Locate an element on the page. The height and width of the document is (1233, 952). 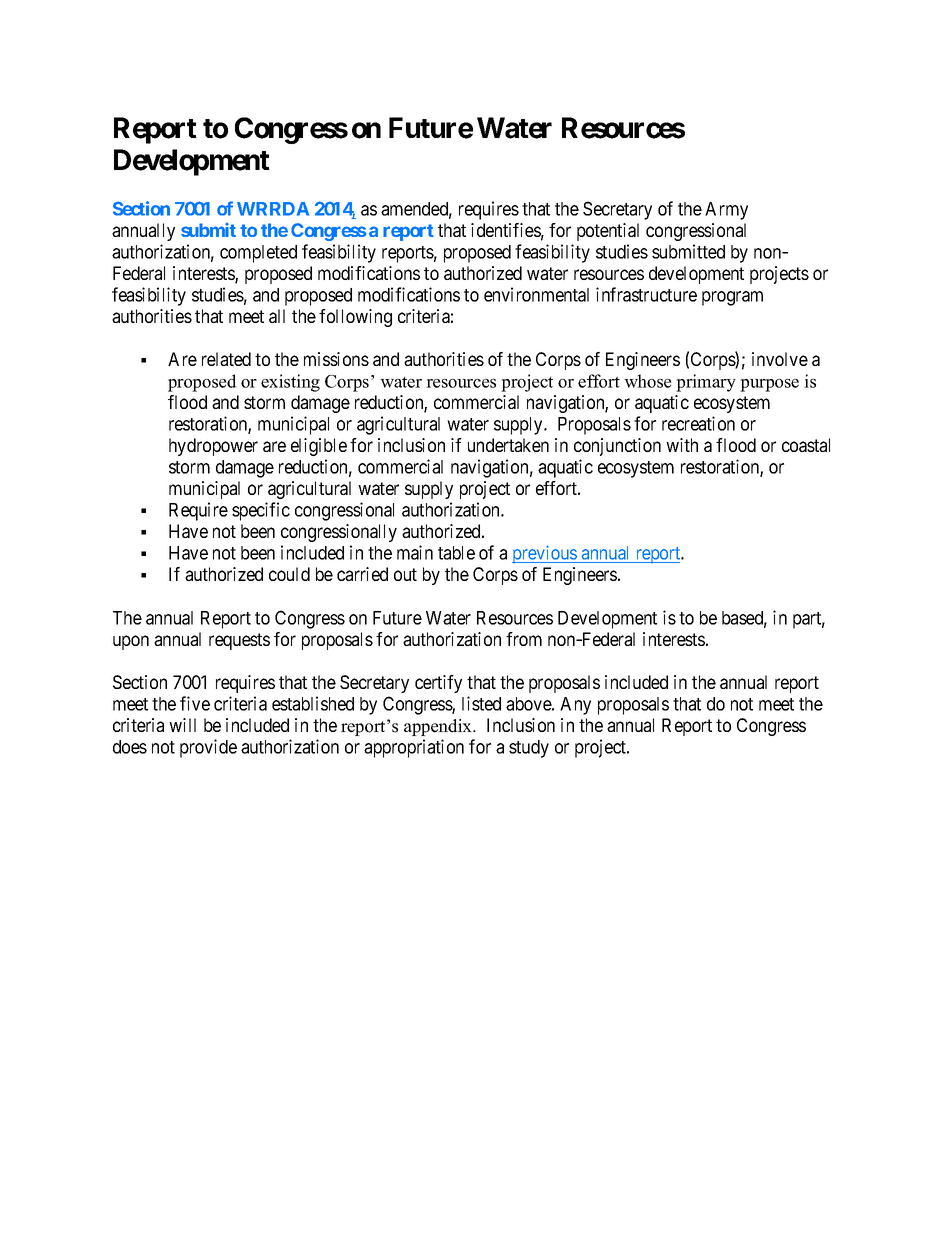
completed is located at coordinates (258, 254).
